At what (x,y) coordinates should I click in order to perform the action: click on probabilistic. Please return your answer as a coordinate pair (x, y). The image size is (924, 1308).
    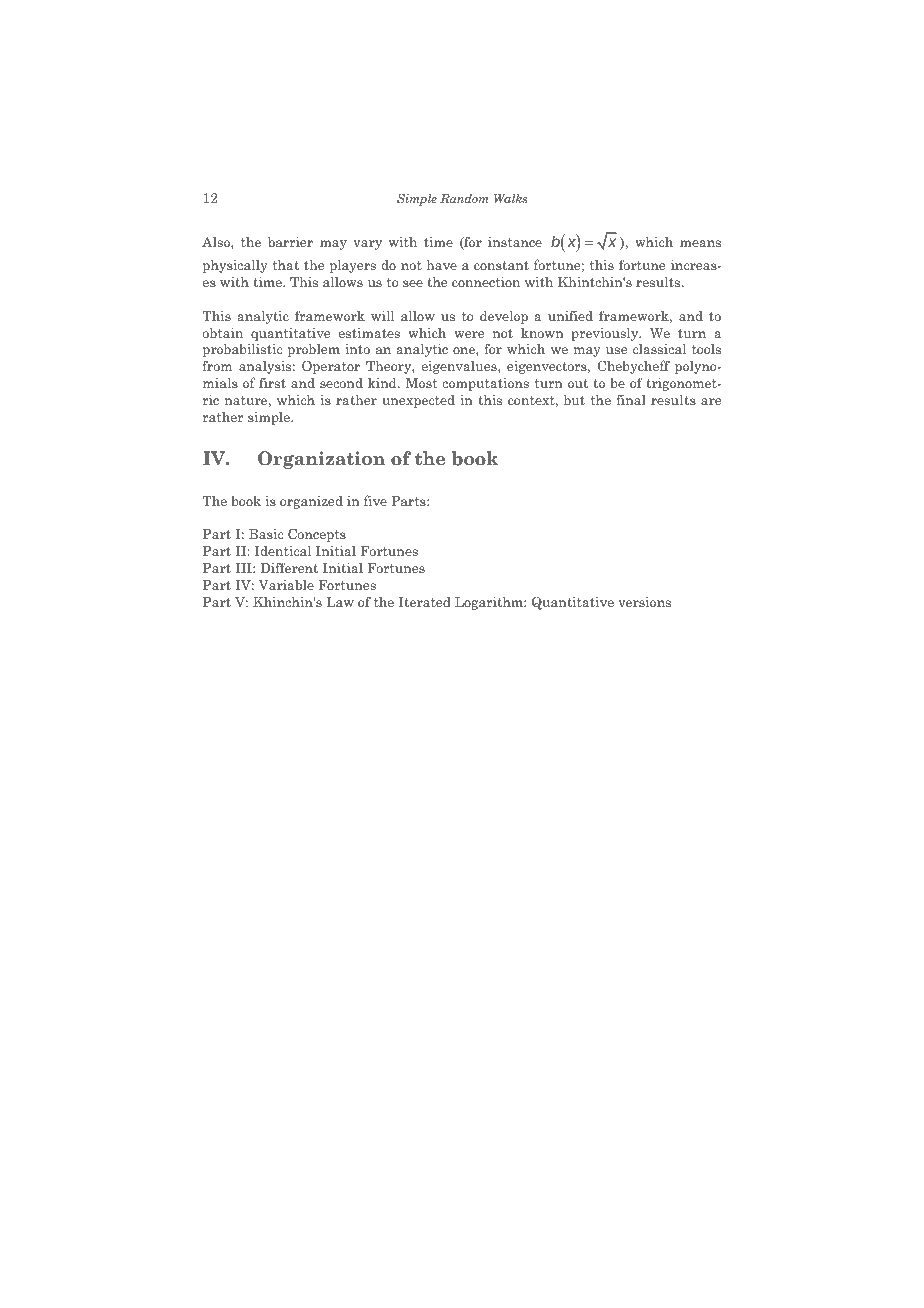
    Looking at the image, I should click on (242, 350).
